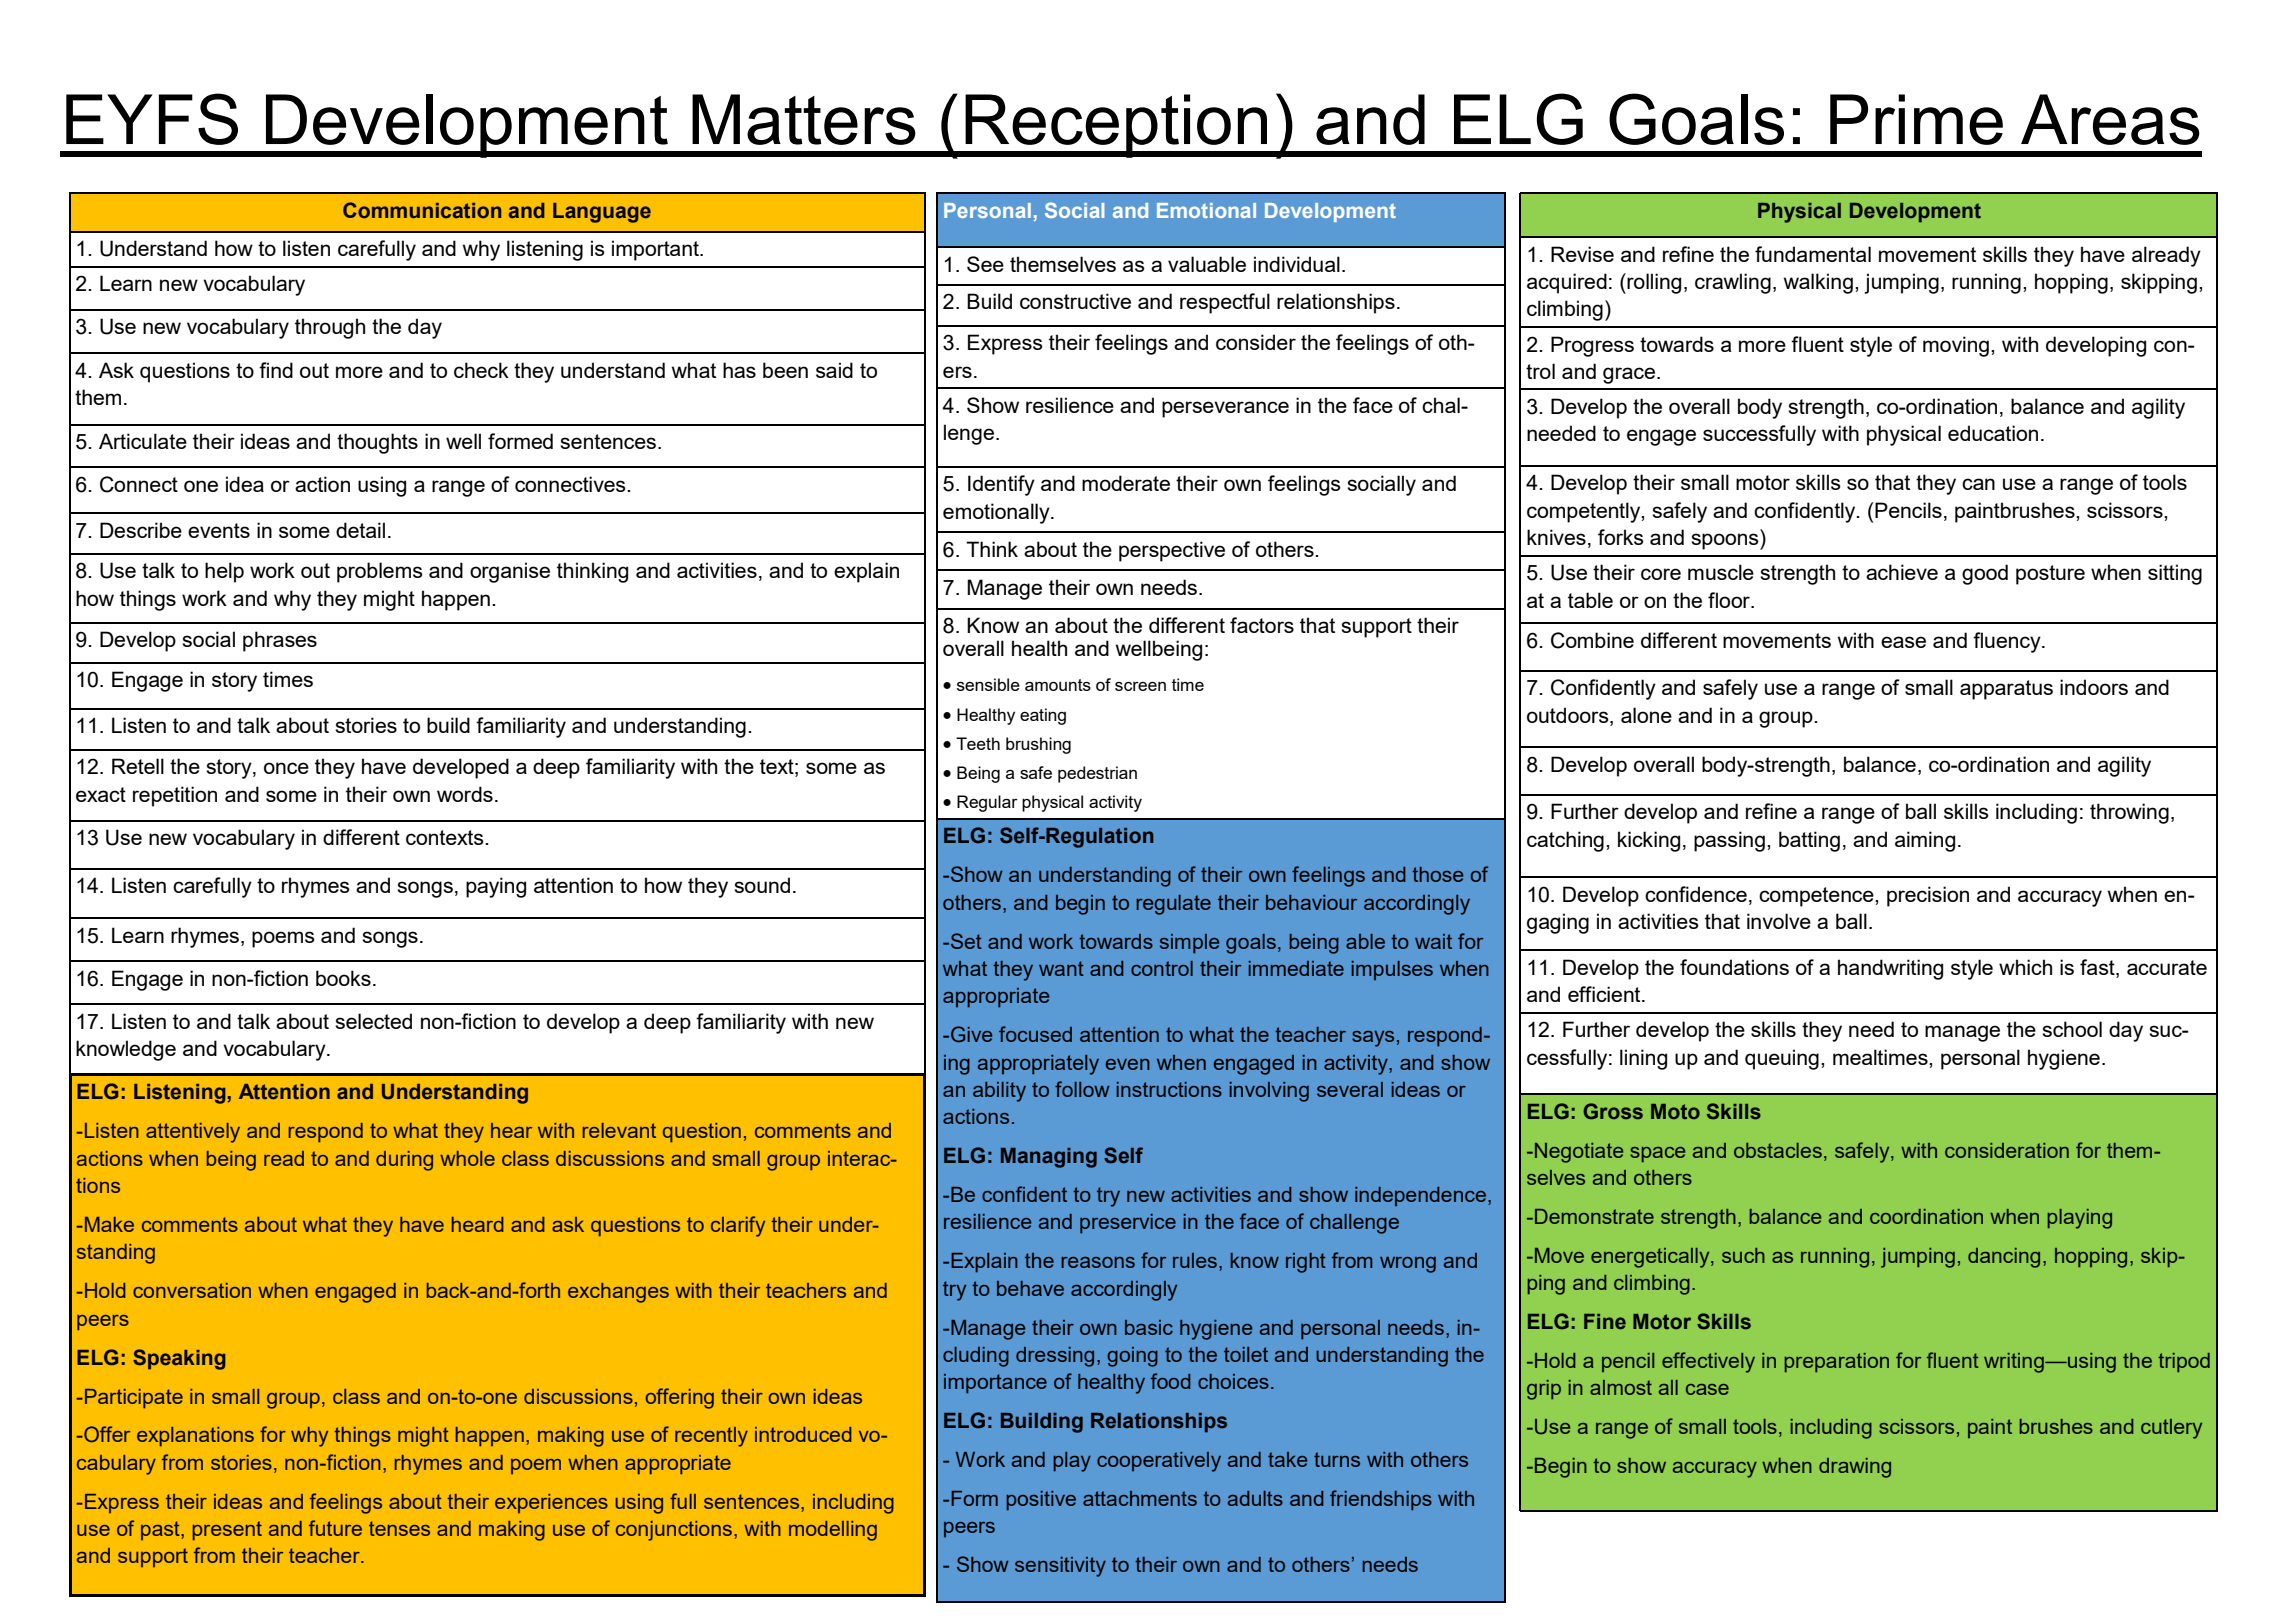  What do you see at coordinates (1782, 1059) in the screenshot?
I see `queuing` at bounding box center [1782, 1059].
